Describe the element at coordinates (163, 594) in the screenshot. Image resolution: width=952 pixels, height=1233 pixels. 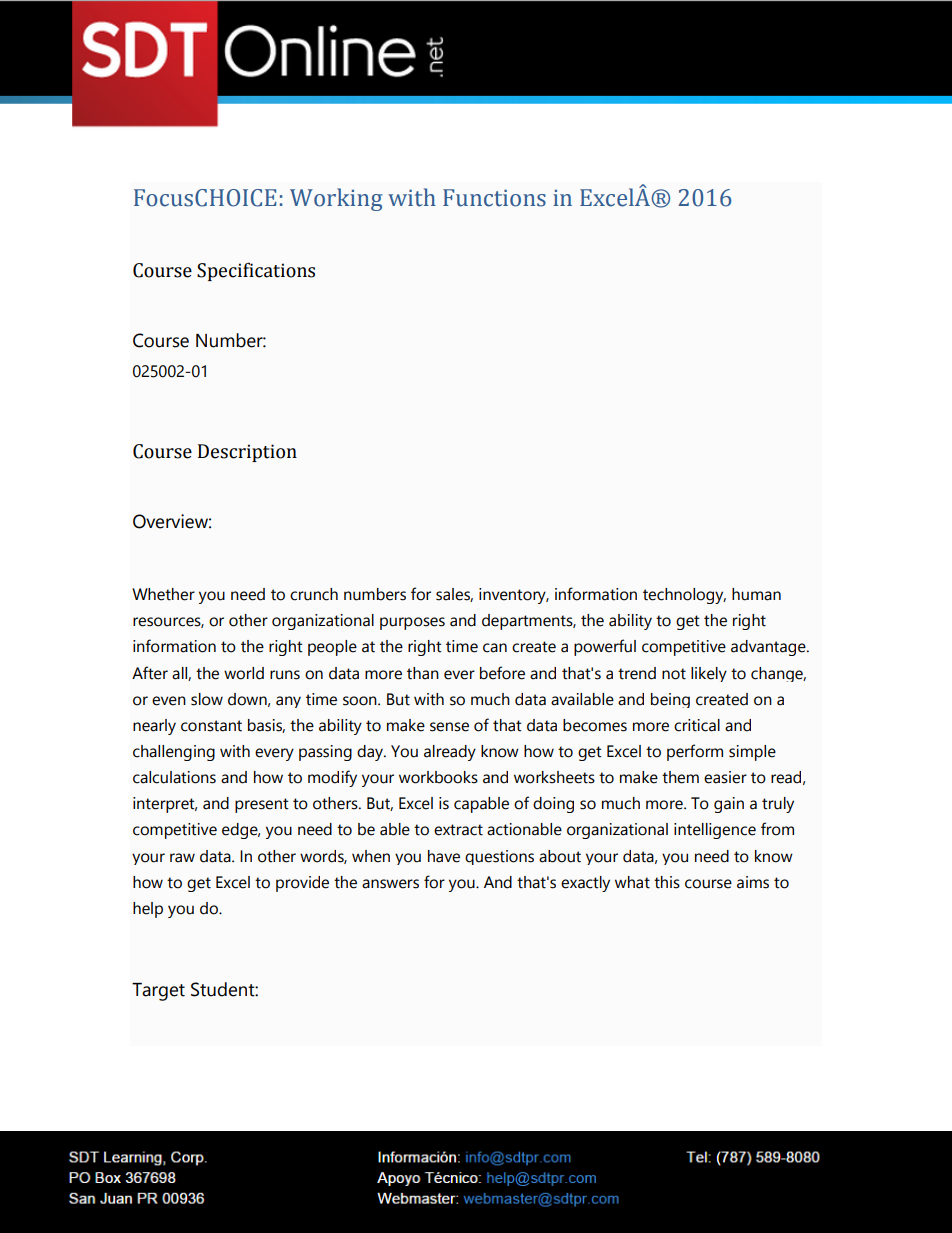
I see `Whether` at that location.
